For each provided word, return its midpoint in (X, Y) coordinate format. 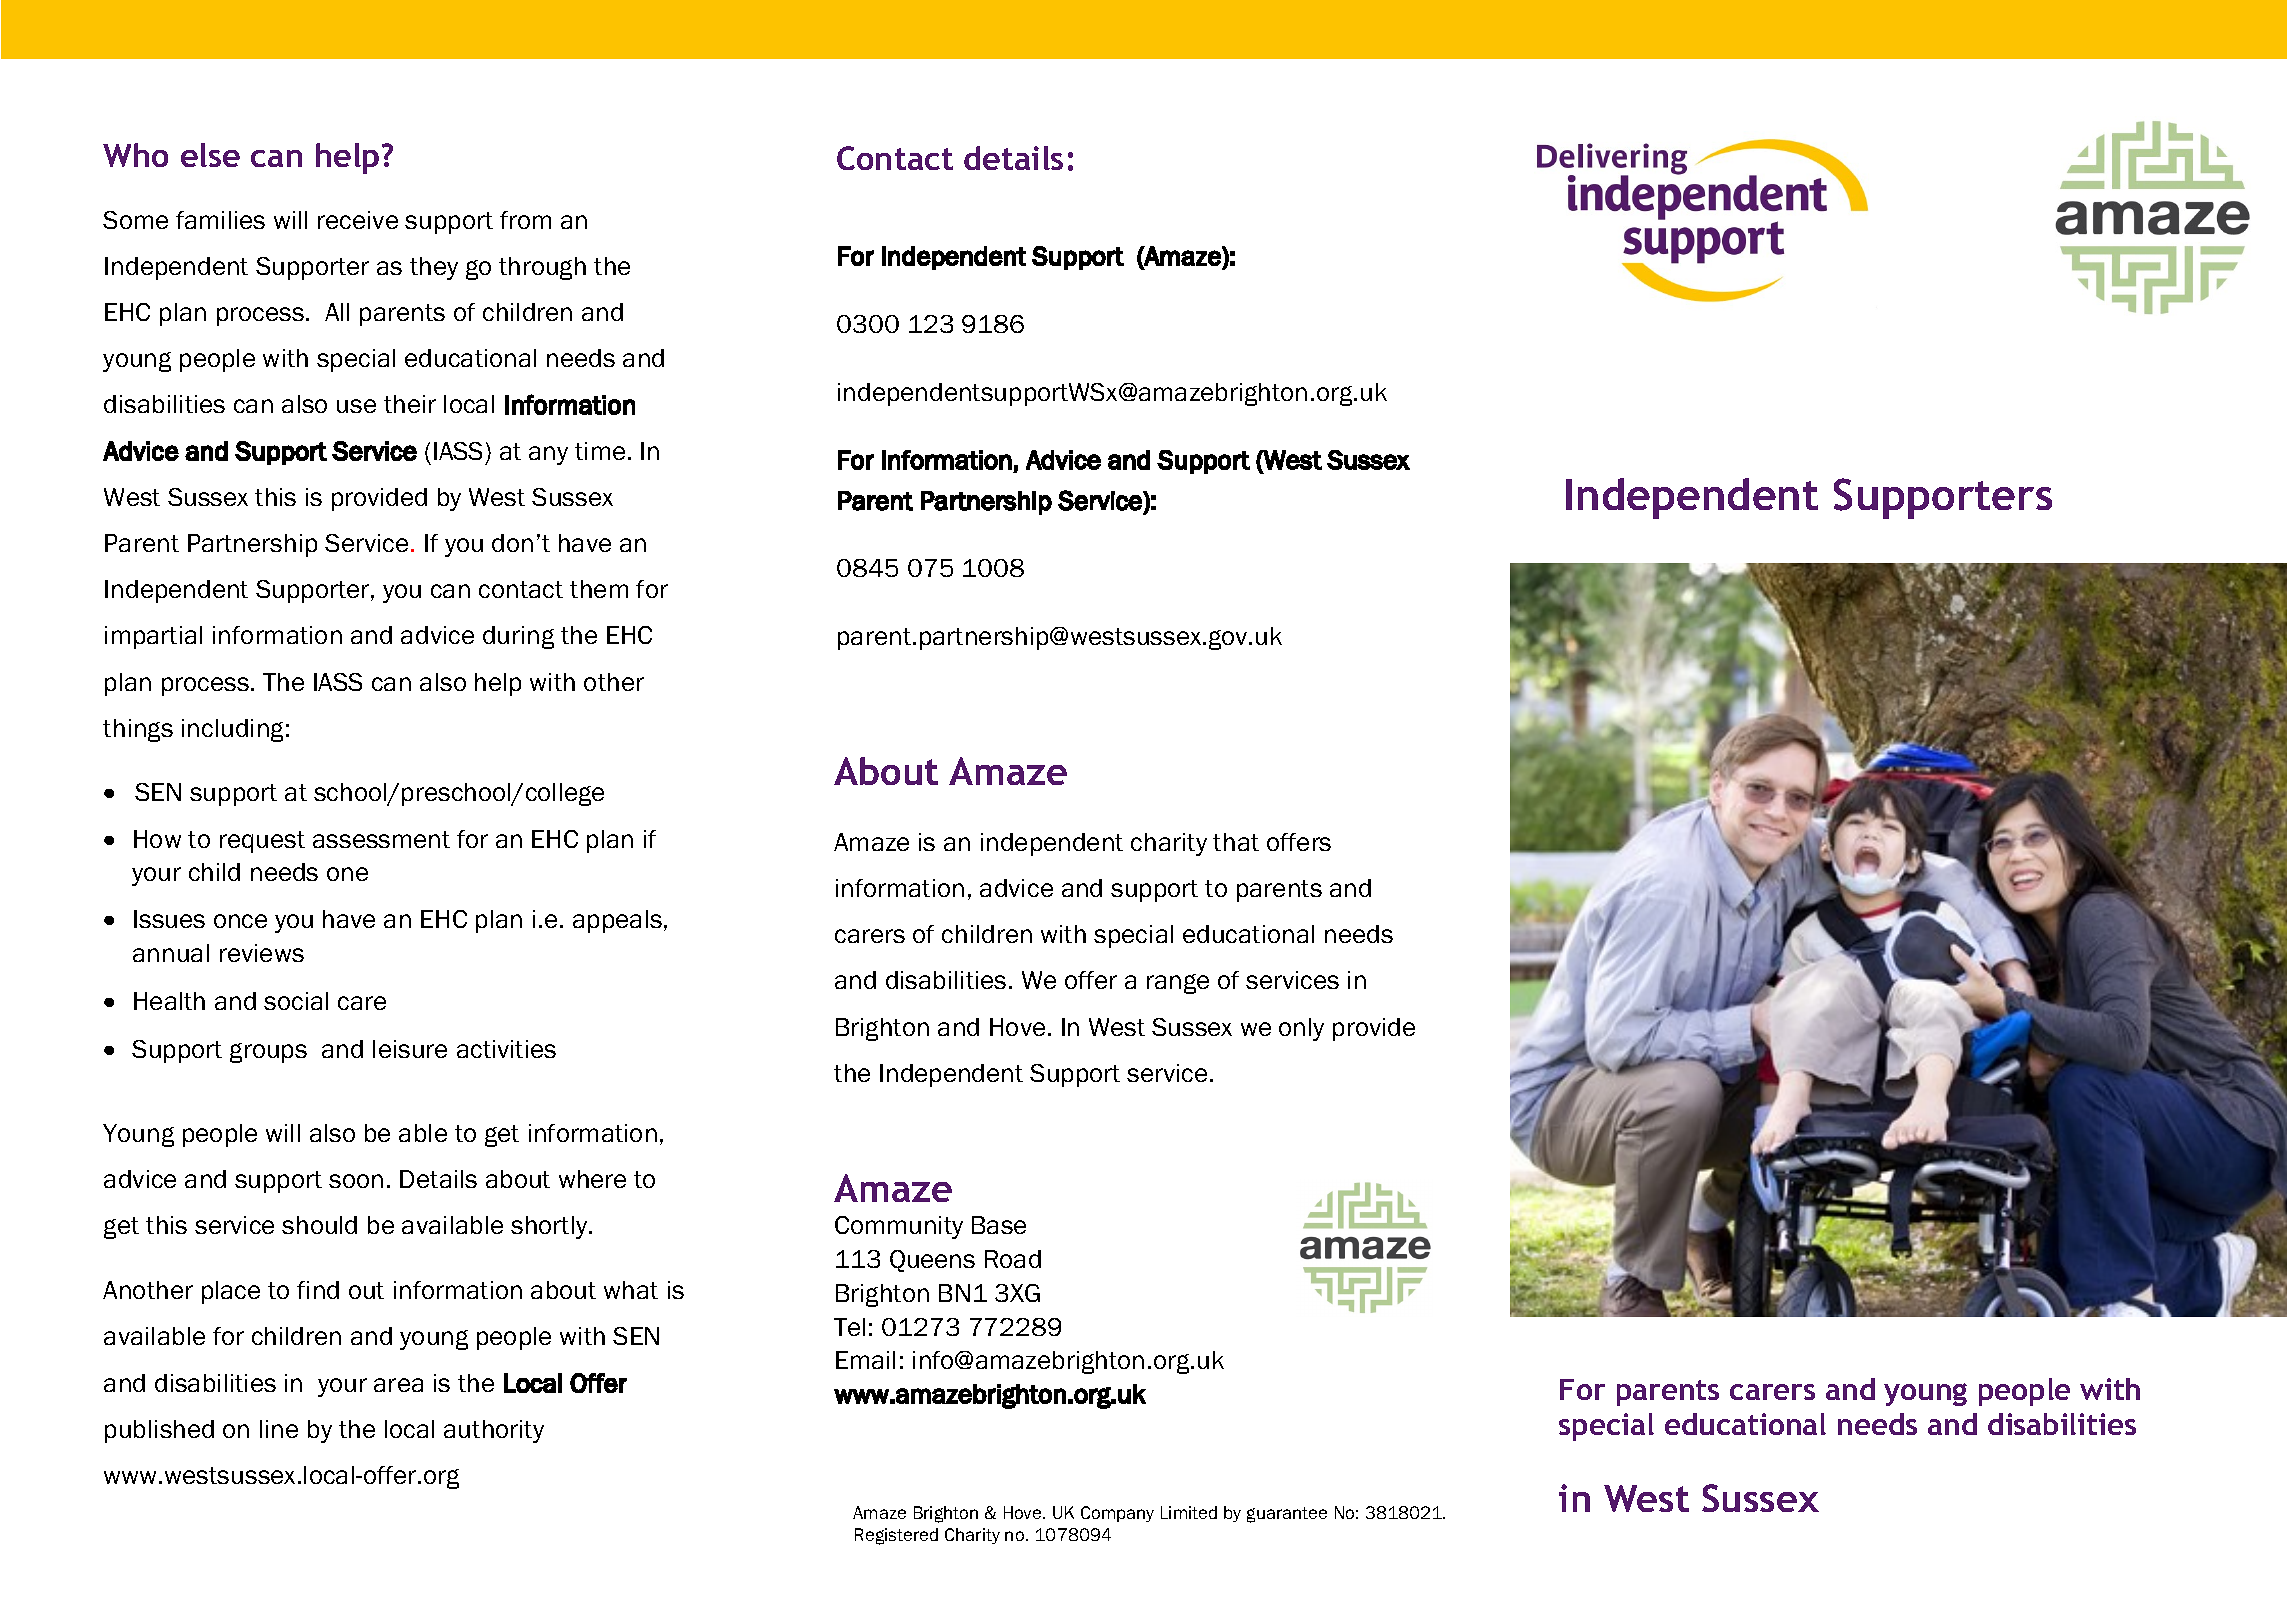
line (279, 1429)
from (525, 220)
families (220, 220)
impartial (153, 637)
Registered (896, 1536)
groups (268, 1053)
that (1236, 842)
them (599, 589)
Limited (1189, 1512)
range (1178, 984)
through (542, 268)
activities (506, 1049)
